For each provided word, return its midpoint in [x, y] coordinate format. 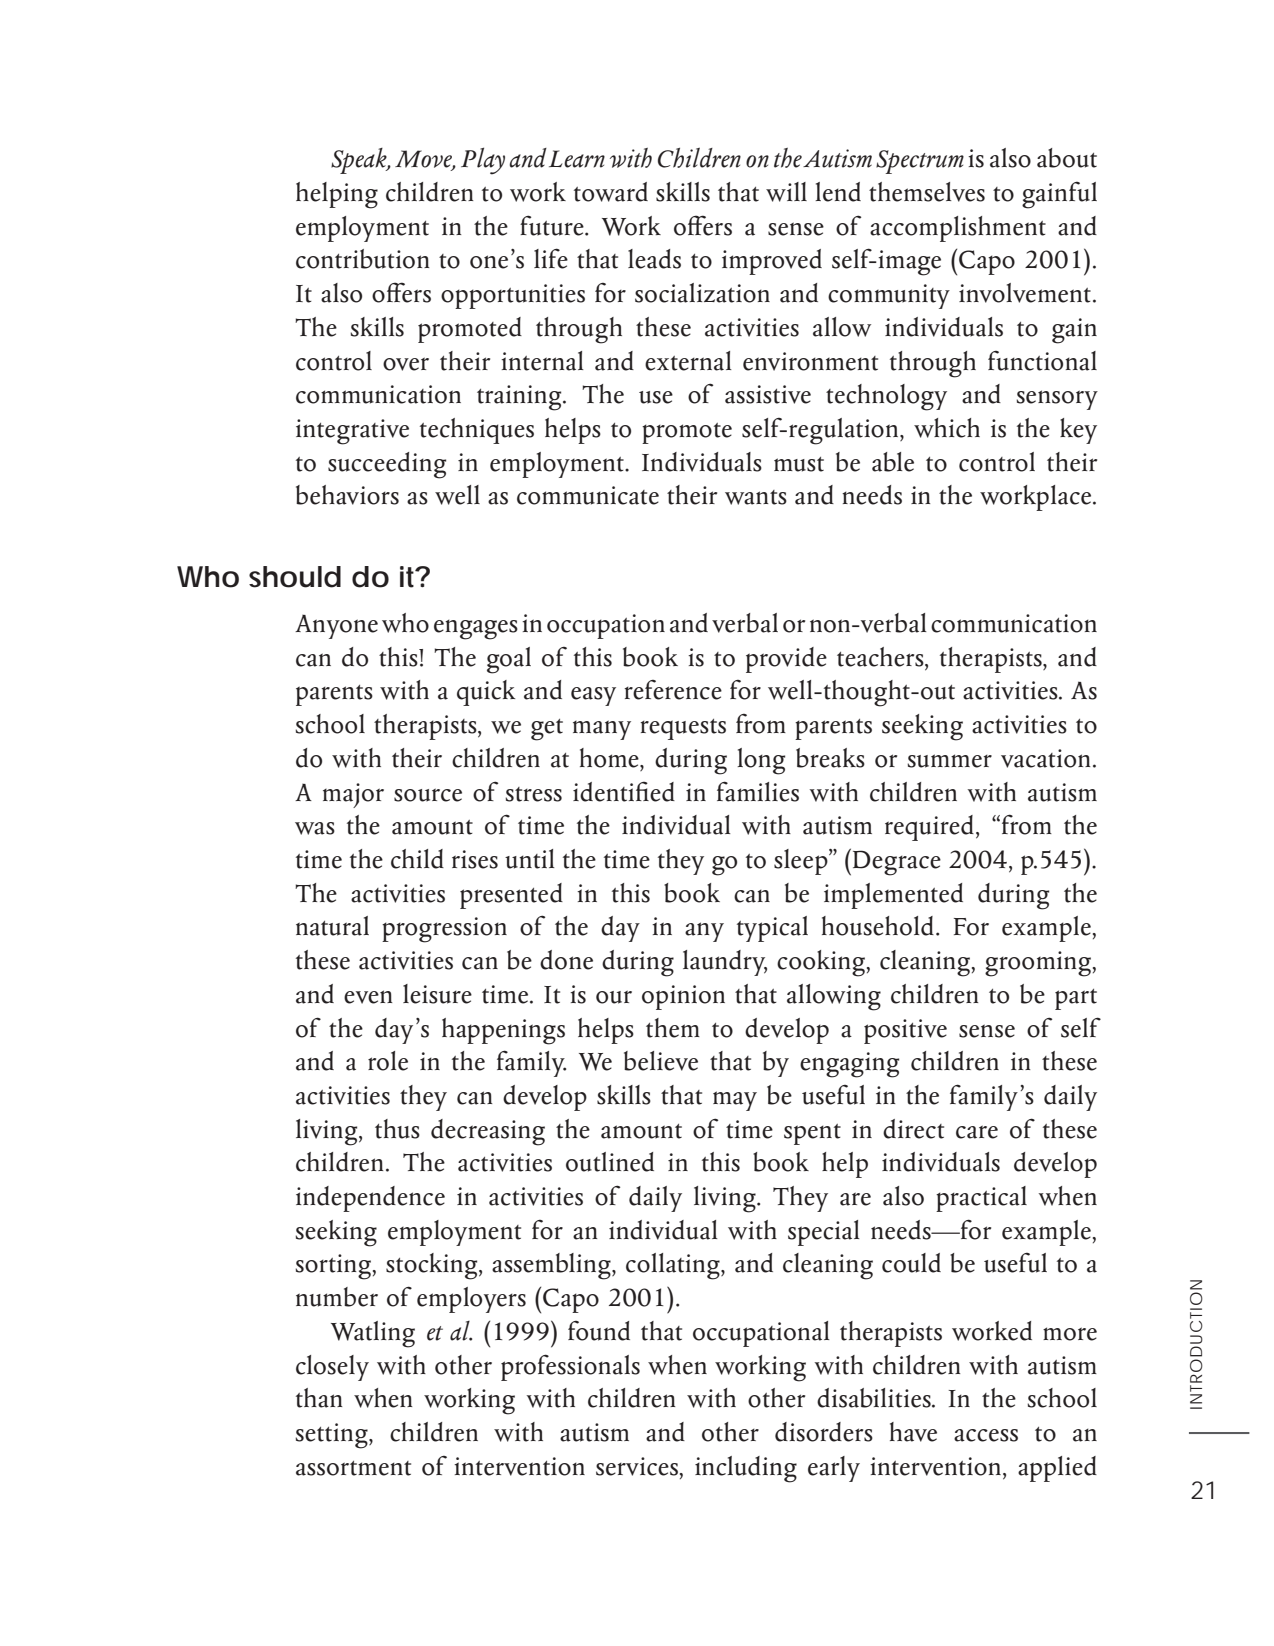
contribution [362, 259]
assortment [353, 1468]
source [428, 795]
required [929, 828]
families [758, 791]
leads [654, 259]
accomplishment [958, 229]
